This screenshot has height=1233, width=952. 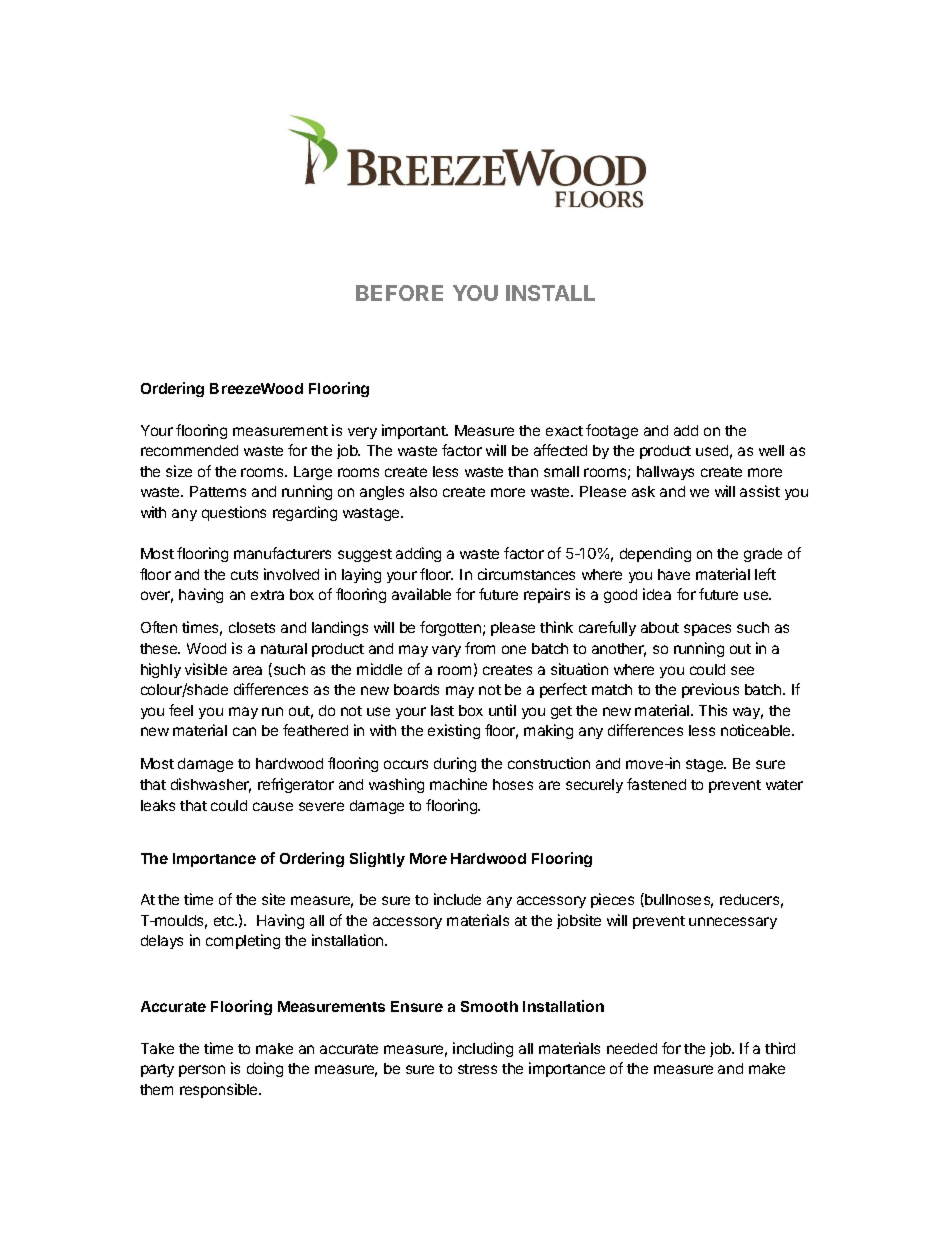 I want to click on third, so click(x=780, y=1048).
